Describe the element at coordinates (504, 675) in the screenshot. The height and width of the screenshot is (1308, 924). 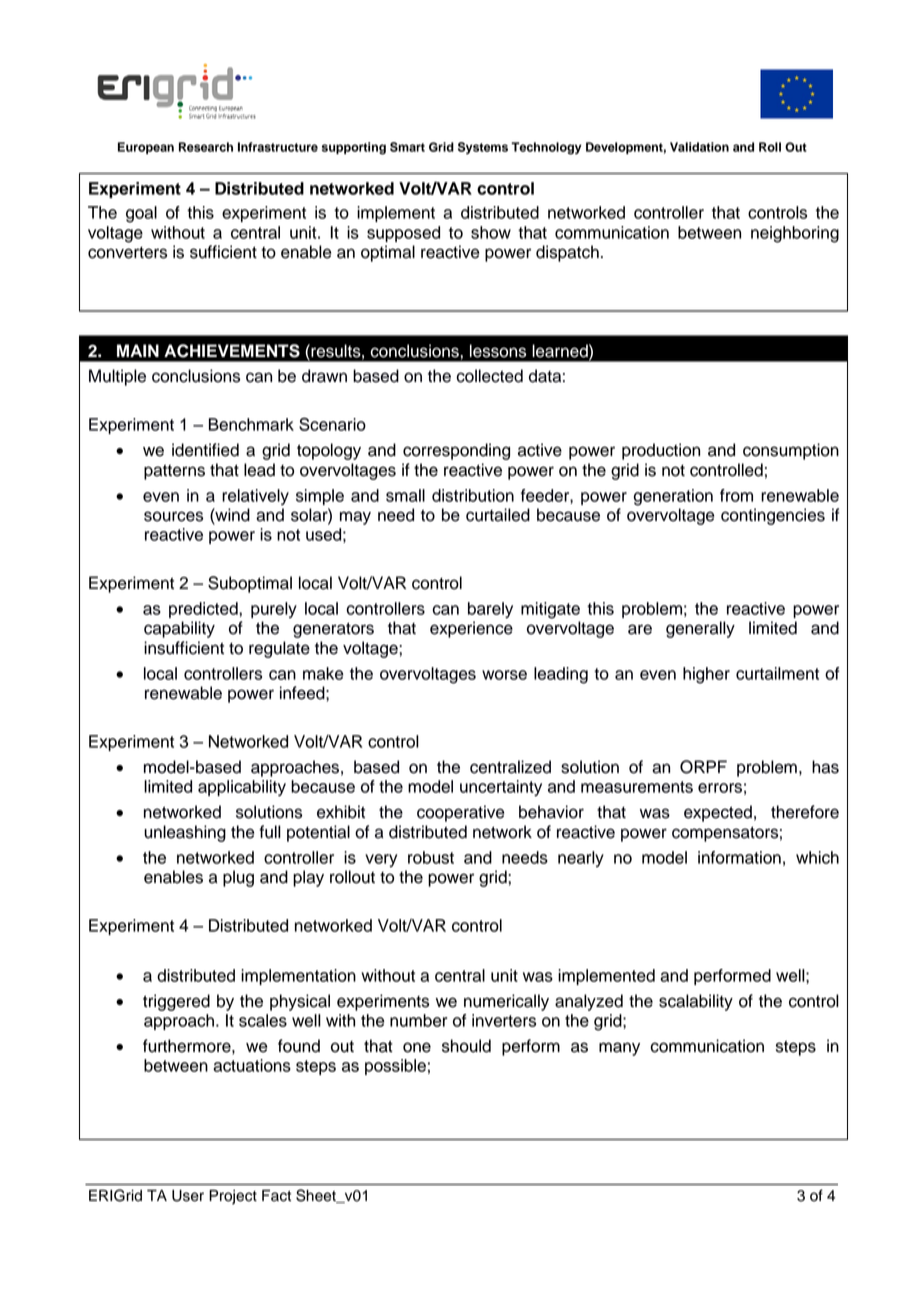
I see `worse` at that location.
